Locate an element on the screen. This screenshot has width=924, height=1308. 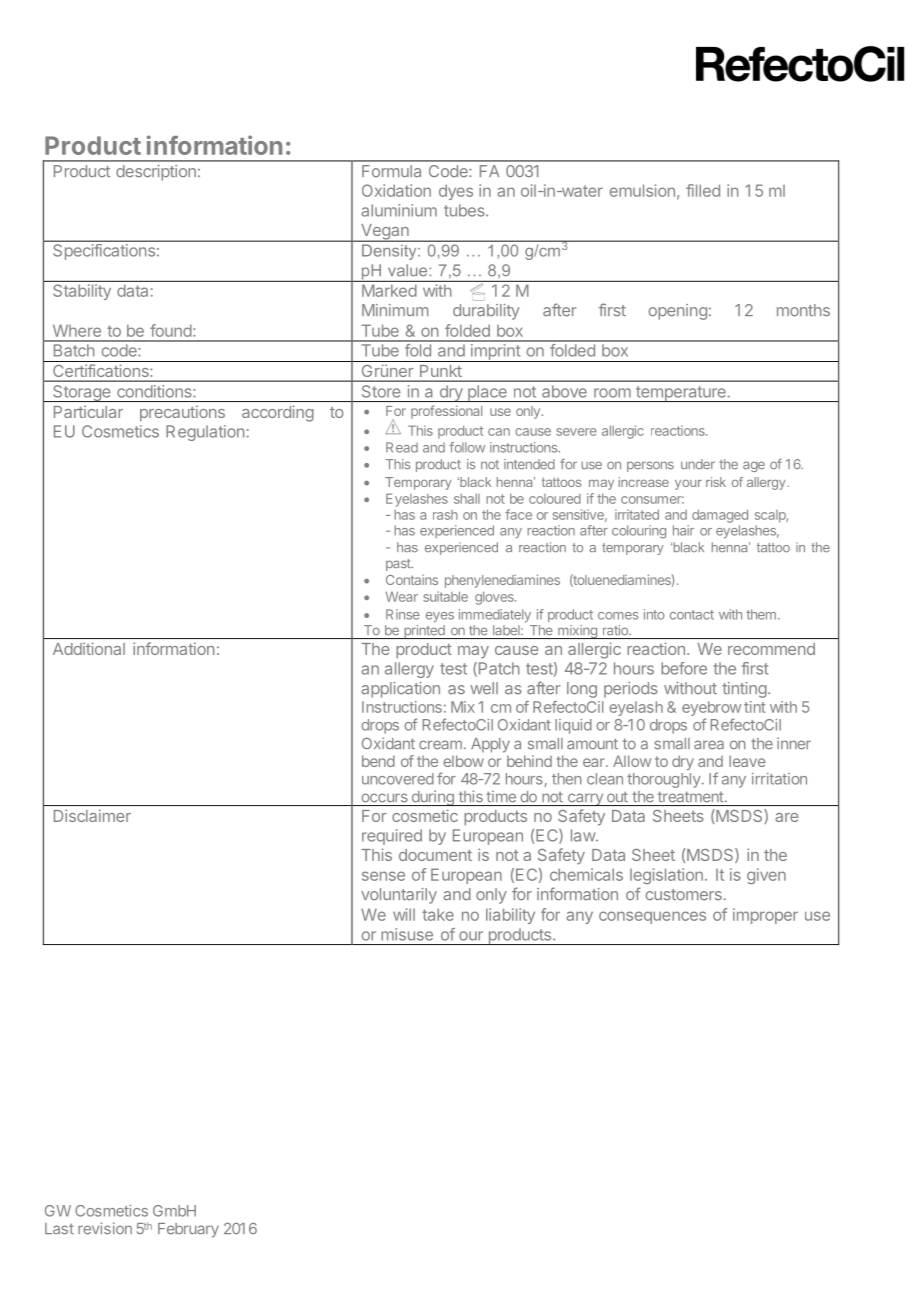
filled is located at coordinates (703, 190).
